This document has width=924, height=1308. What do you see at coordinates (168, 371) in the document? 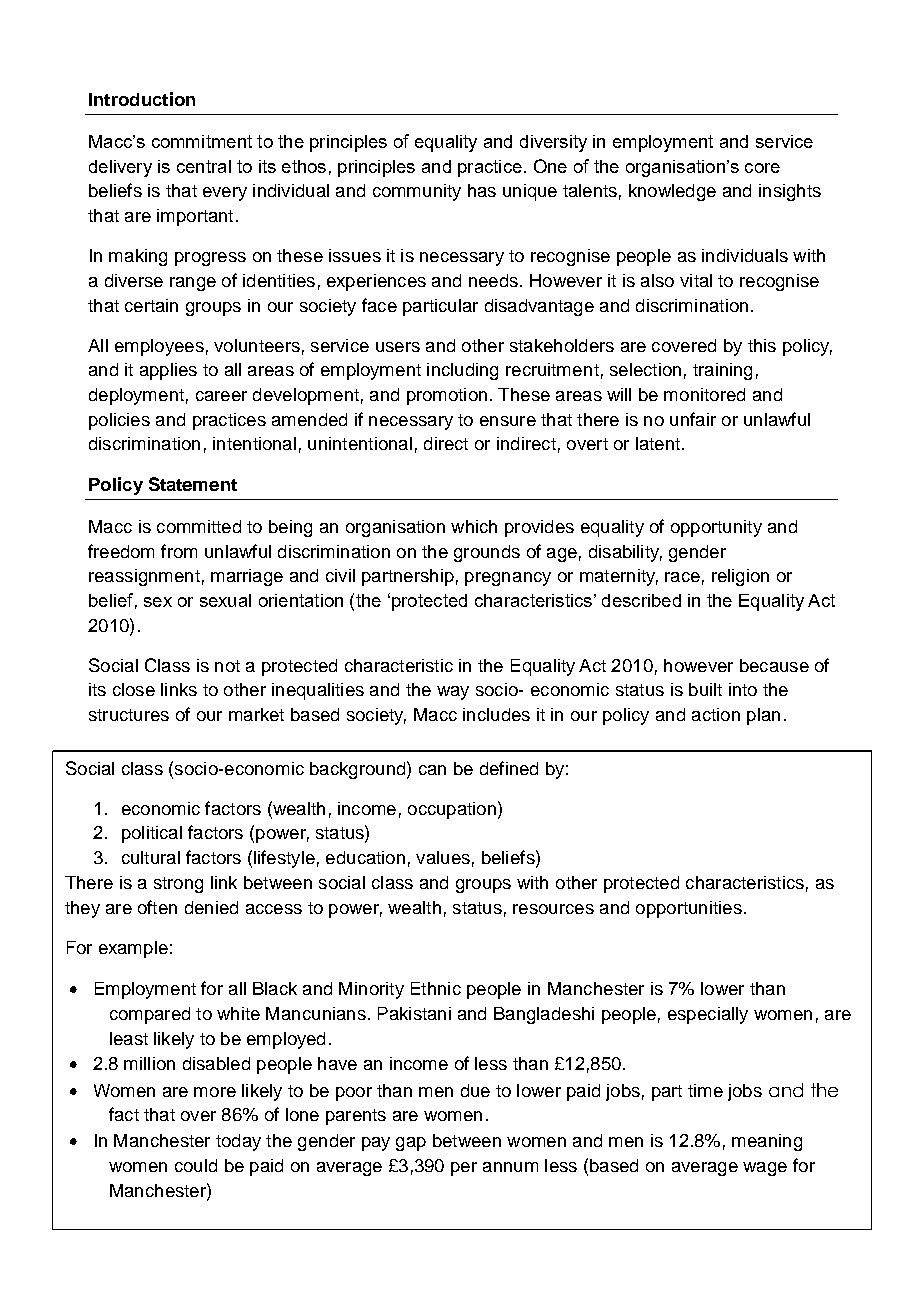
I see `applies` at bounding box center [168, 371].
